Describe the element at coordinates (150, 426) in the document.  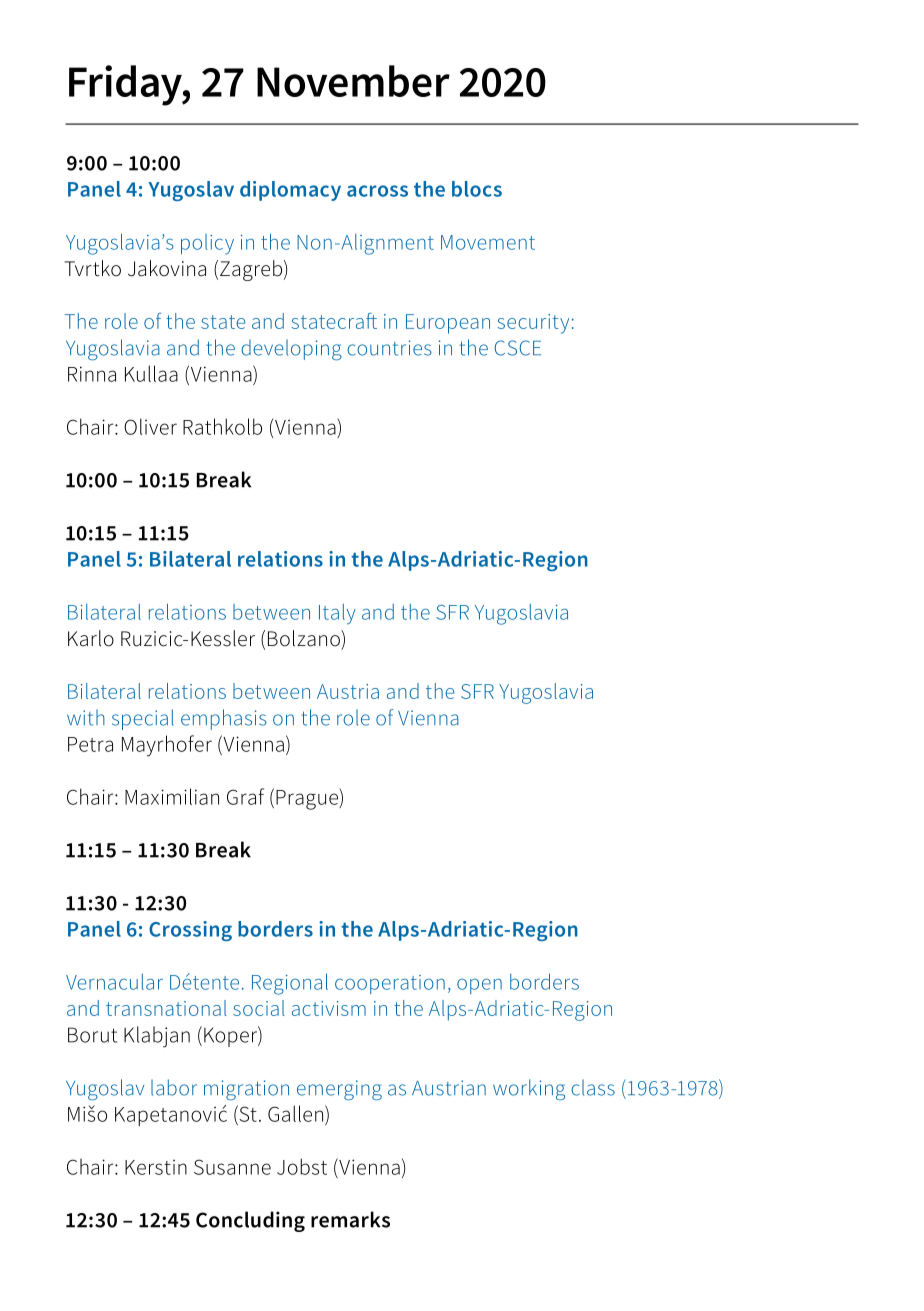
I see `Oliver` at that location.
